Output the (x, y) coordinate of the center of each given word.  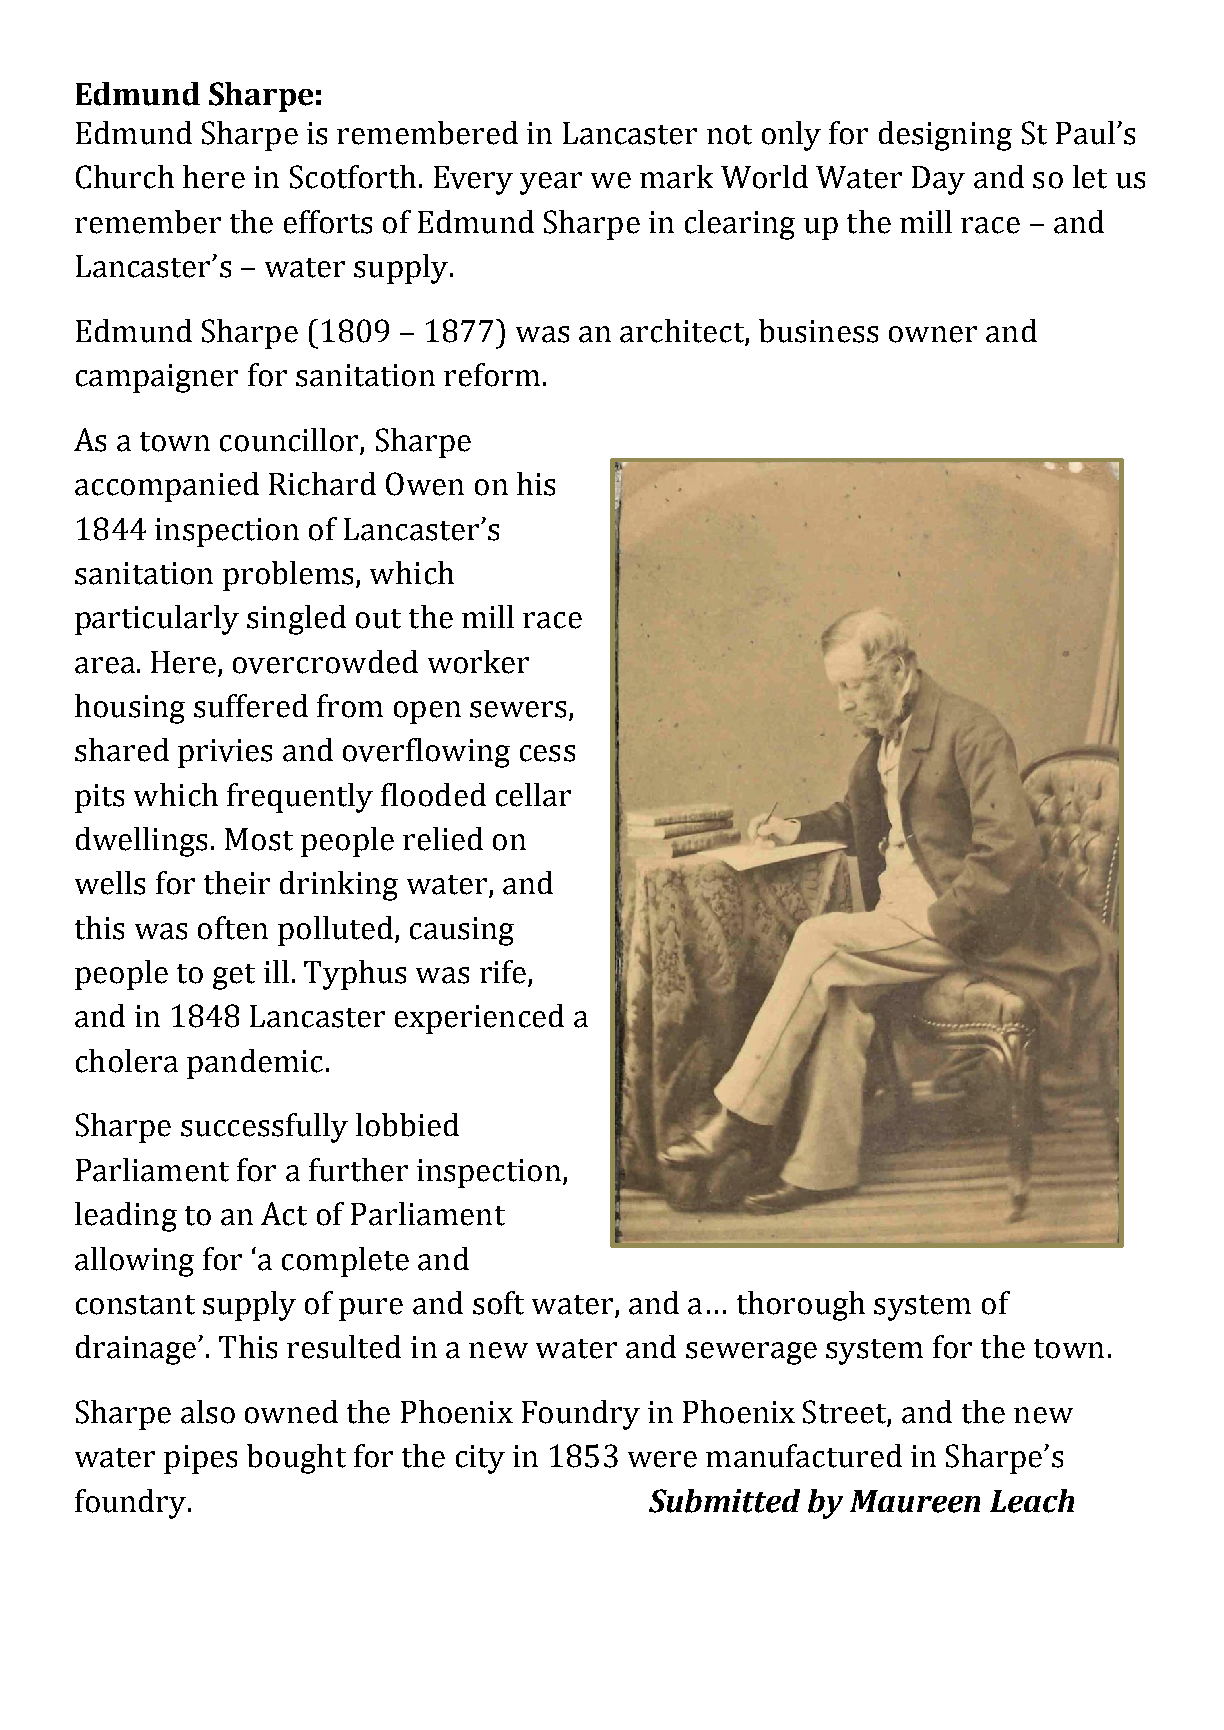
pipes (200, 1459)
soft (498, 1303)
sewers (518, 709)
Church (125, 177)
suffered (251, 706)
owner (933, 334)
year (551, 183)
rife (504, 973)
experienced (479, 1019)
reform (492, 375)
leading (126, 1217)
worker (478, 662)
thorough (801, 1306)
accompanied (167, 487)
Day (938, 180)
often (233, 928)
